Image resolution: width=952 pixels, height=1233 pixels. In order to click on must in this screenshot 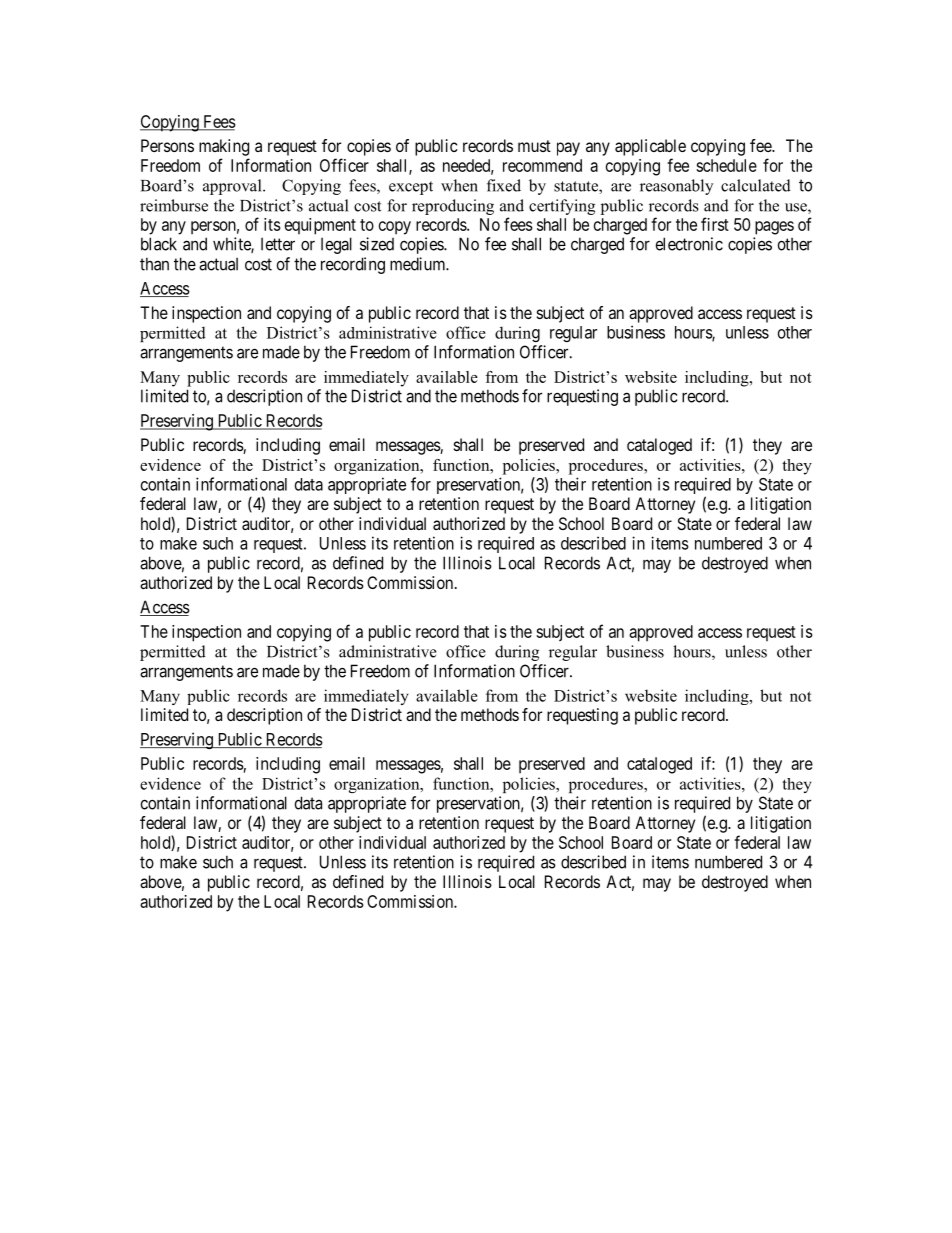, I will do `click(534, 146)`.
